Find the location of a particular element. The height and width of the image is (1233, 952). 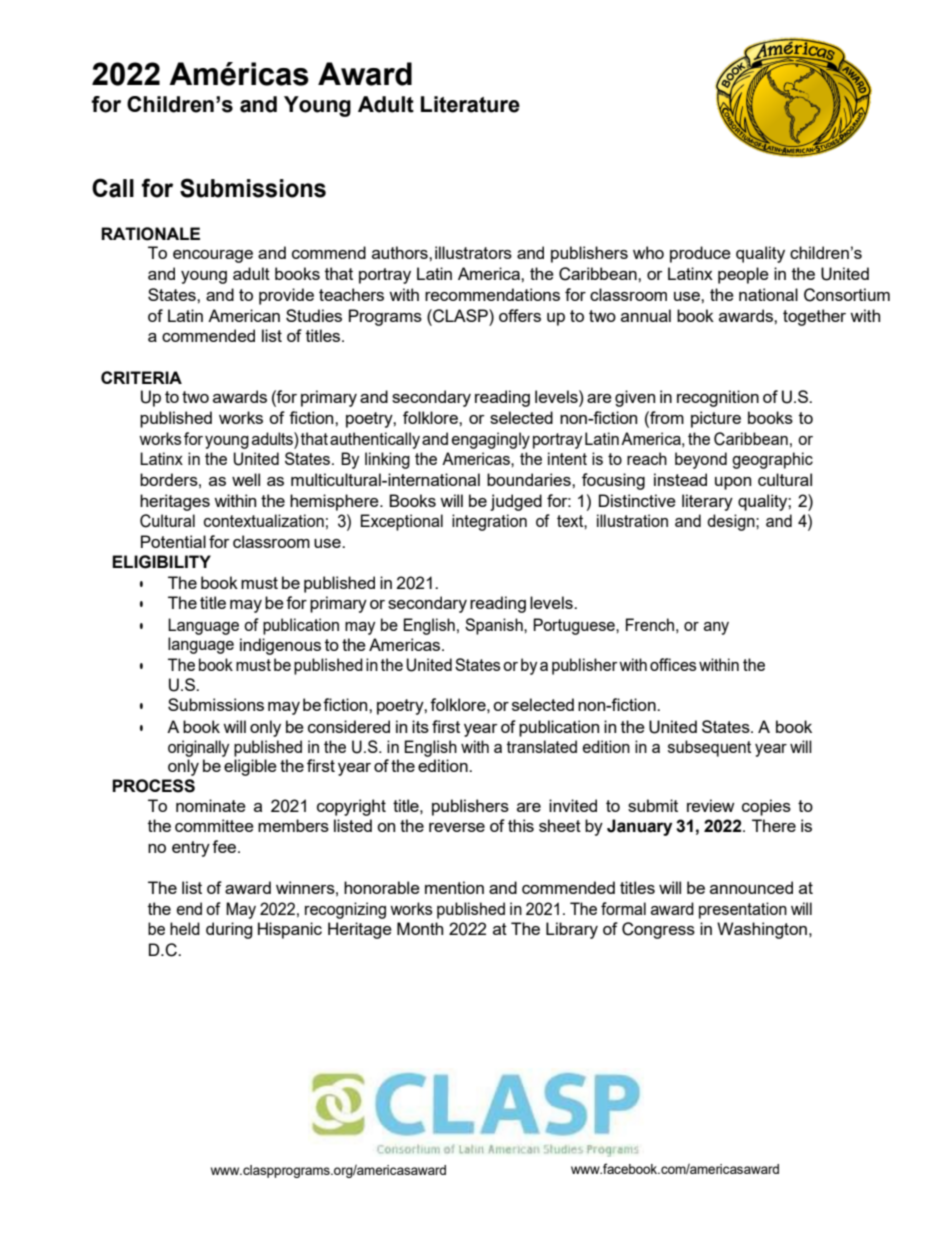

mention is located at coordinates (454, 887).
